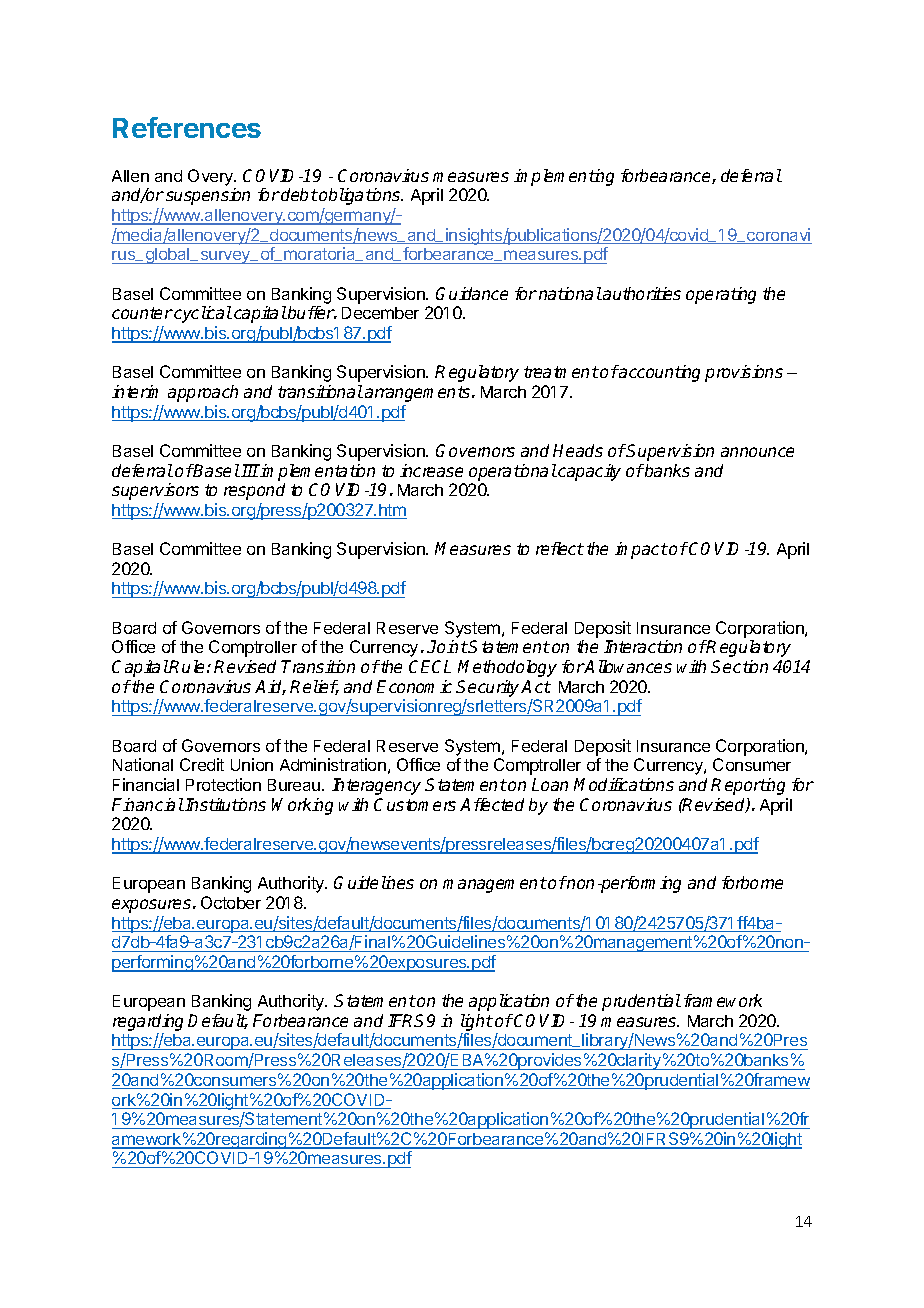 Image resolution: width=924 pixels, height=1308 pixels. Describe the element at coordinates (472, 293) in the screenshot. I see `Guidance` at that location.
